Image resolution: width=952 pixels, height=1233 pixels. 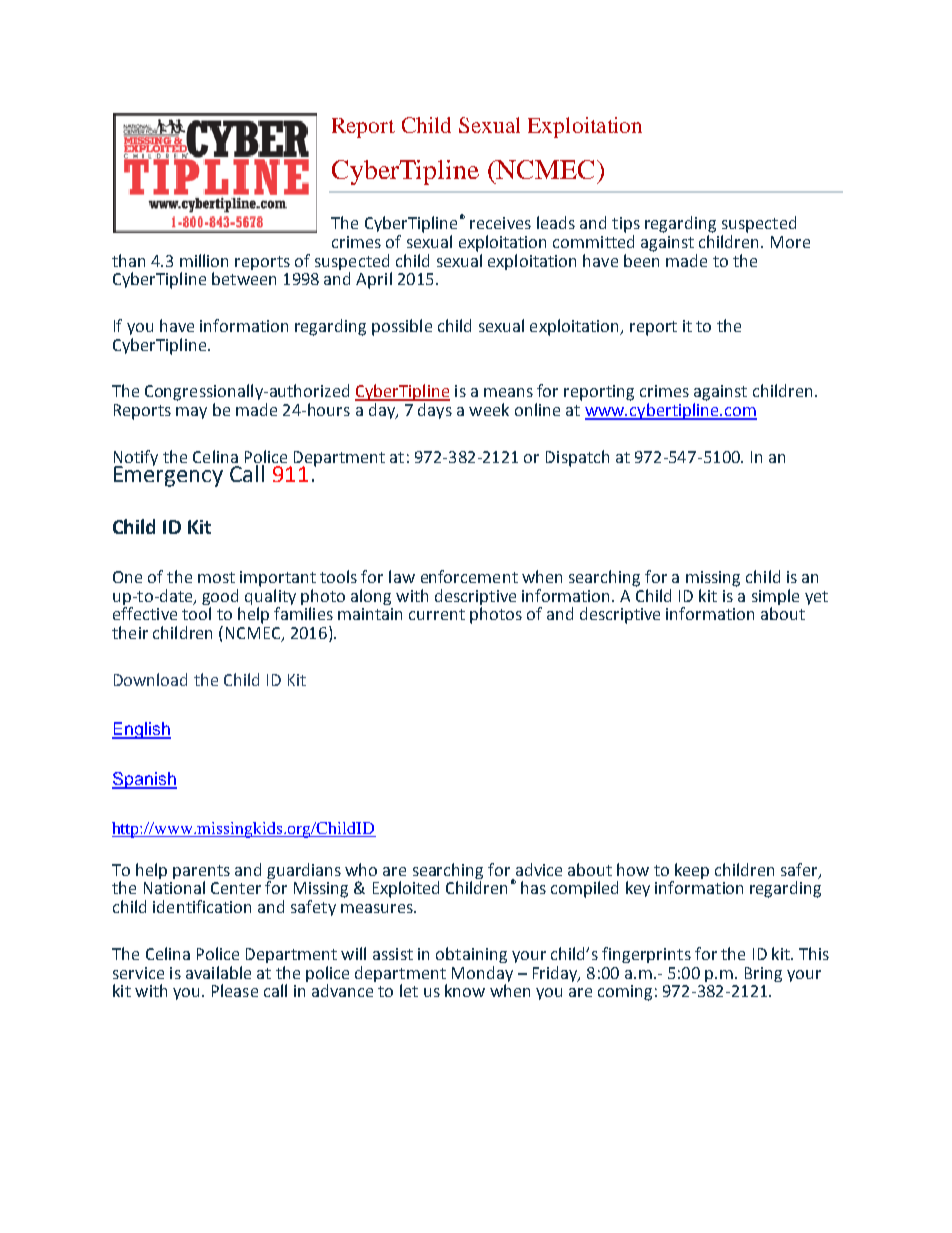 I want to click on simple, so click(x=775, y=597).
